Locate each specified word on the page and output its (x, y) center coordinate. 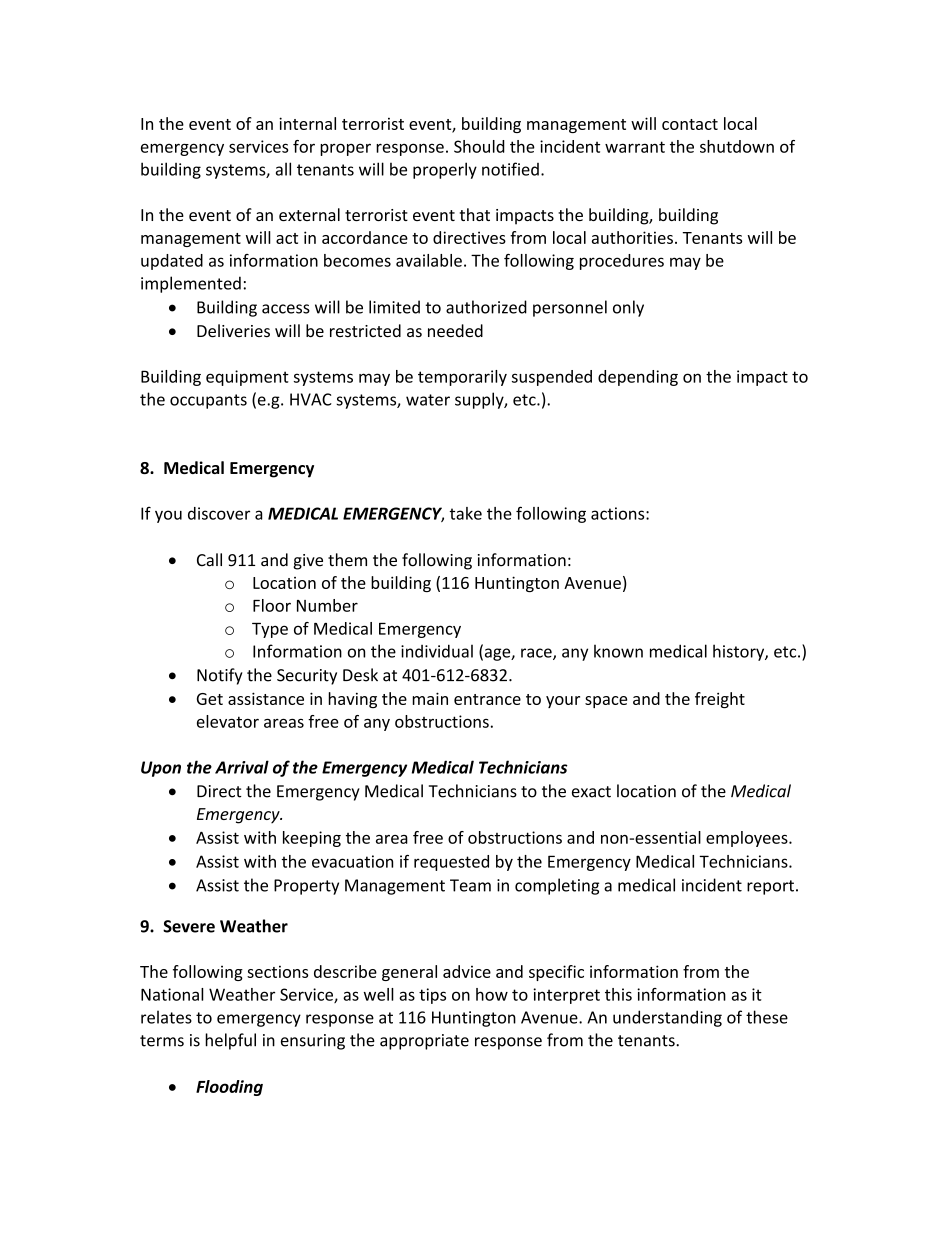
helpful (230, 1041)
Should (479, 146)
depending (638, 378)
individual (437, 651)
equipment (247, 378)
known (618, 651)
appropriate (424, 1042)
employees (748, 839)
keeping (312, 839)
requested (451, 863)
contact (690, 124)
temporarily (462, 378)
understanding (667, 1018)
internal (307, 123)
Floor (272, 605)
